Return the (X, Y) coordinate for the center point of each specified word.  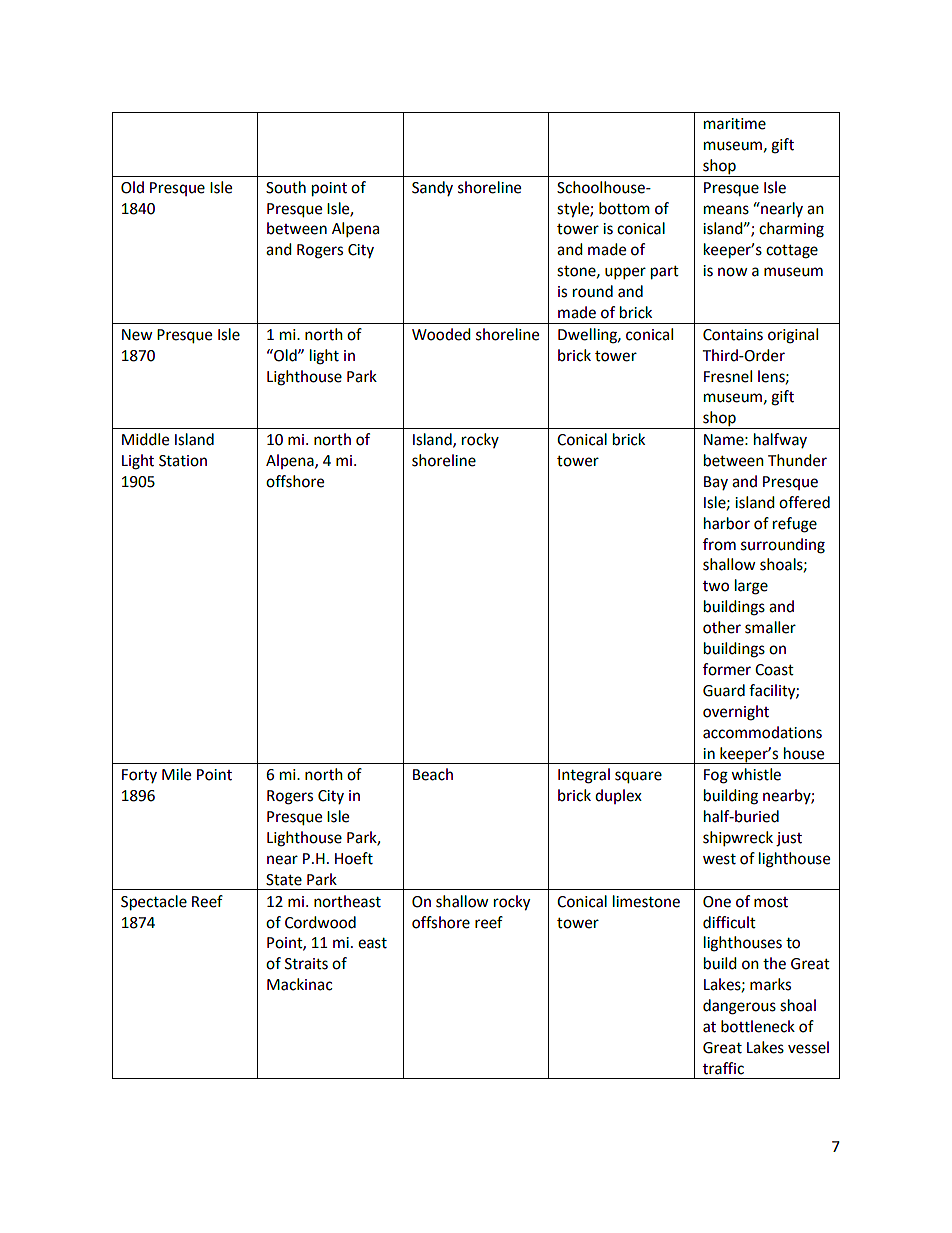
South (286, 187)
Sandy (432, 188)
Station (183, 461)
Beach (433, 774)
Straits (306, 964)
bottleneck (758, 1026)
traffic (723, 1068)
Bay (716, 483)
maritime (735, 124)
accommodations (762, 732)
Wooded (441, 334)
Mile (176, 774)
